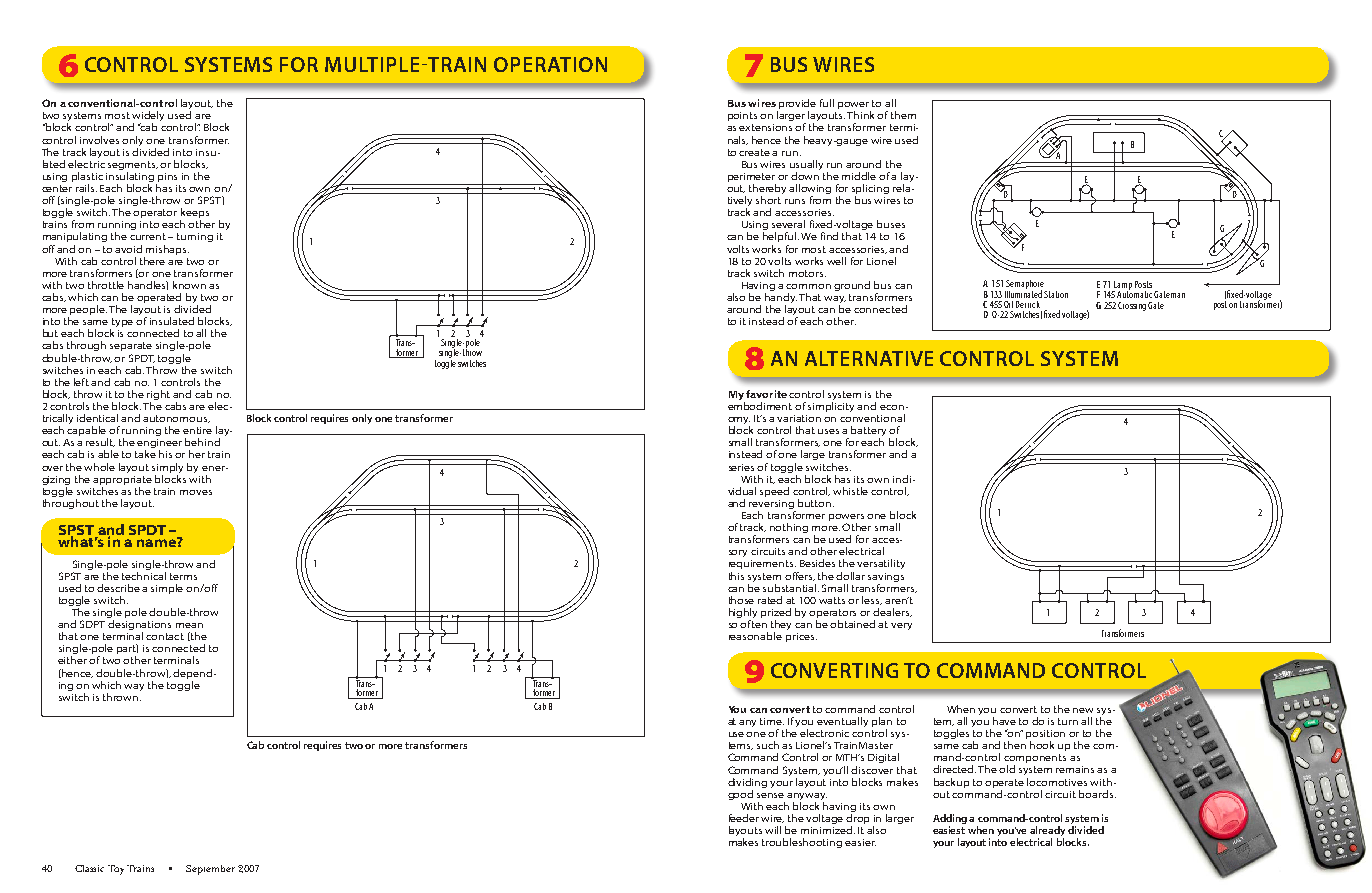 This page has width=1372, height=893. What do you see at coordinates (167, 468) in the page?
I see `simply` at bounding box center [167, 468].
